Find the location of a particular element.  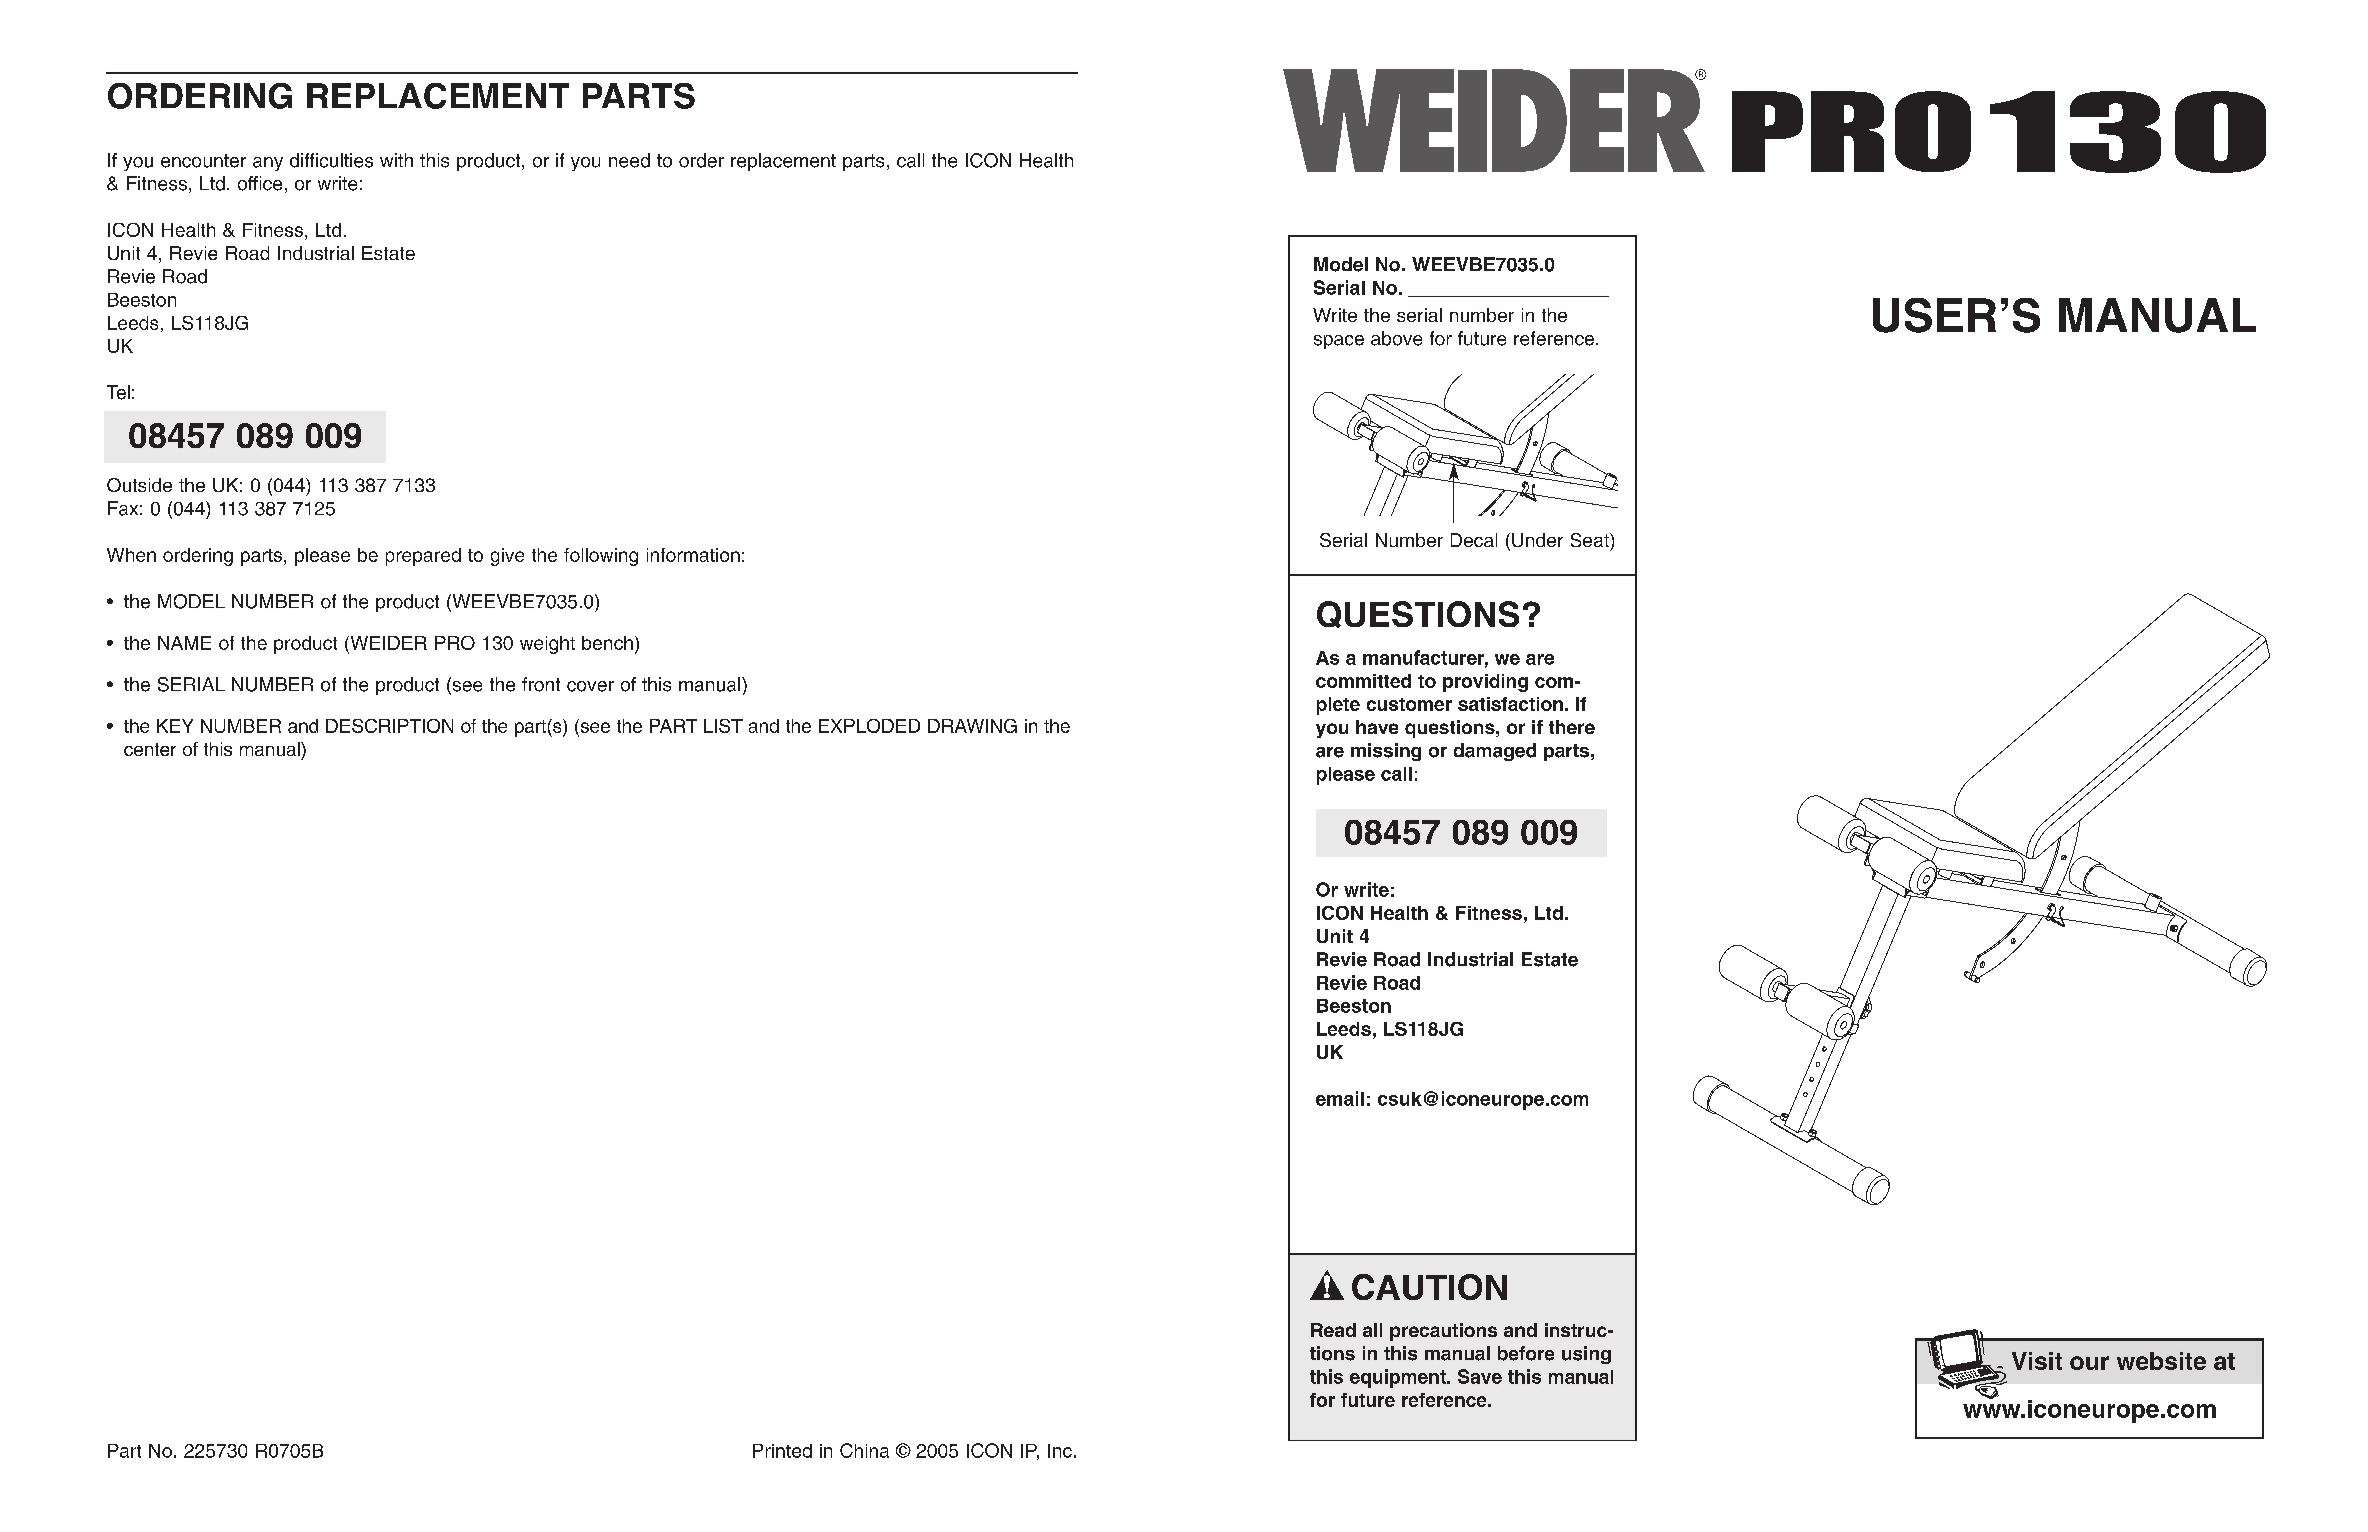

DESCRIPTION is located at coordinates (389, 726).
